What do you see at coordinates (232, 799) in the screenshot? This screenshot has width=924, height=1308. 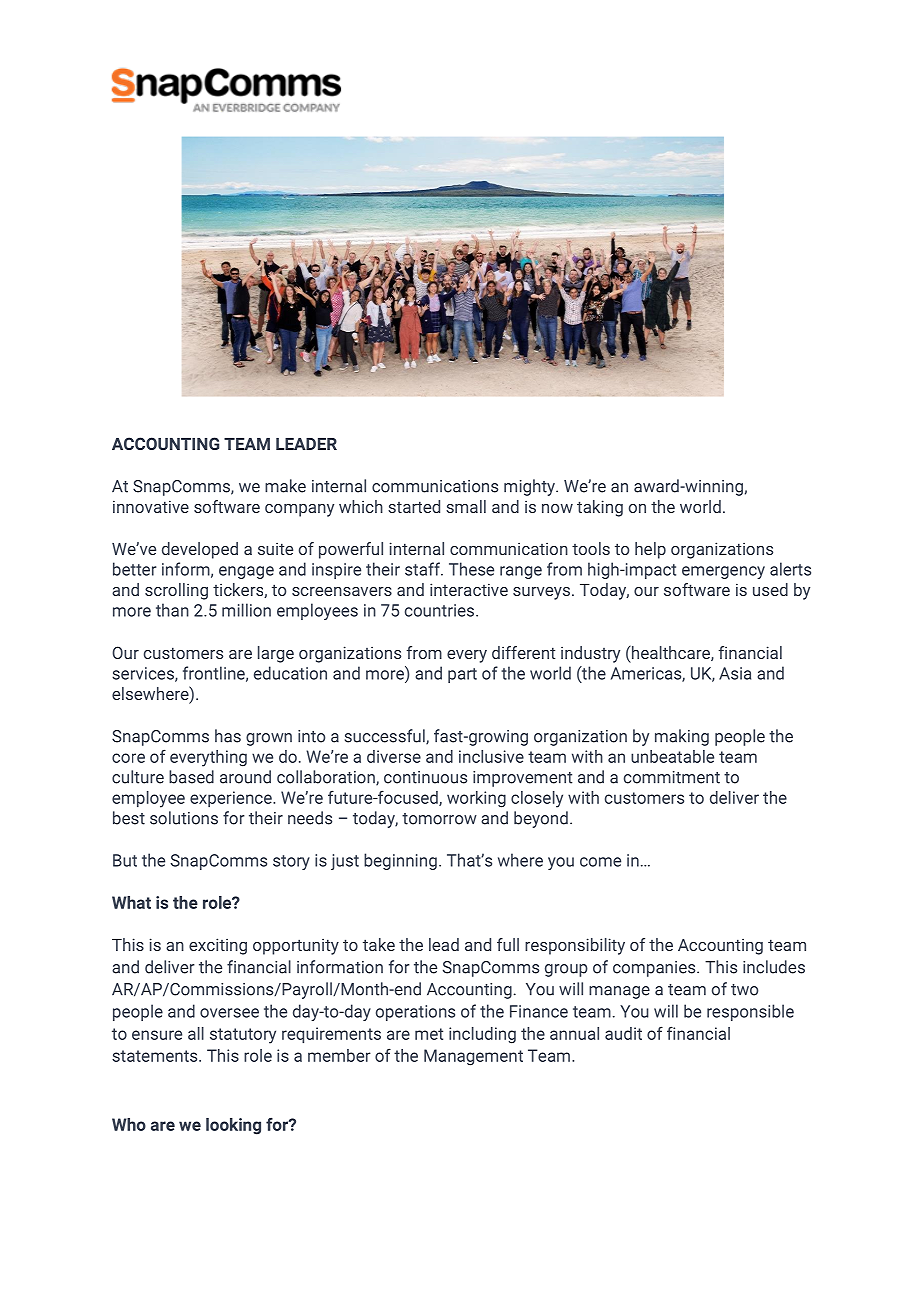 I see `experience` at bounding box center [232, 799].
